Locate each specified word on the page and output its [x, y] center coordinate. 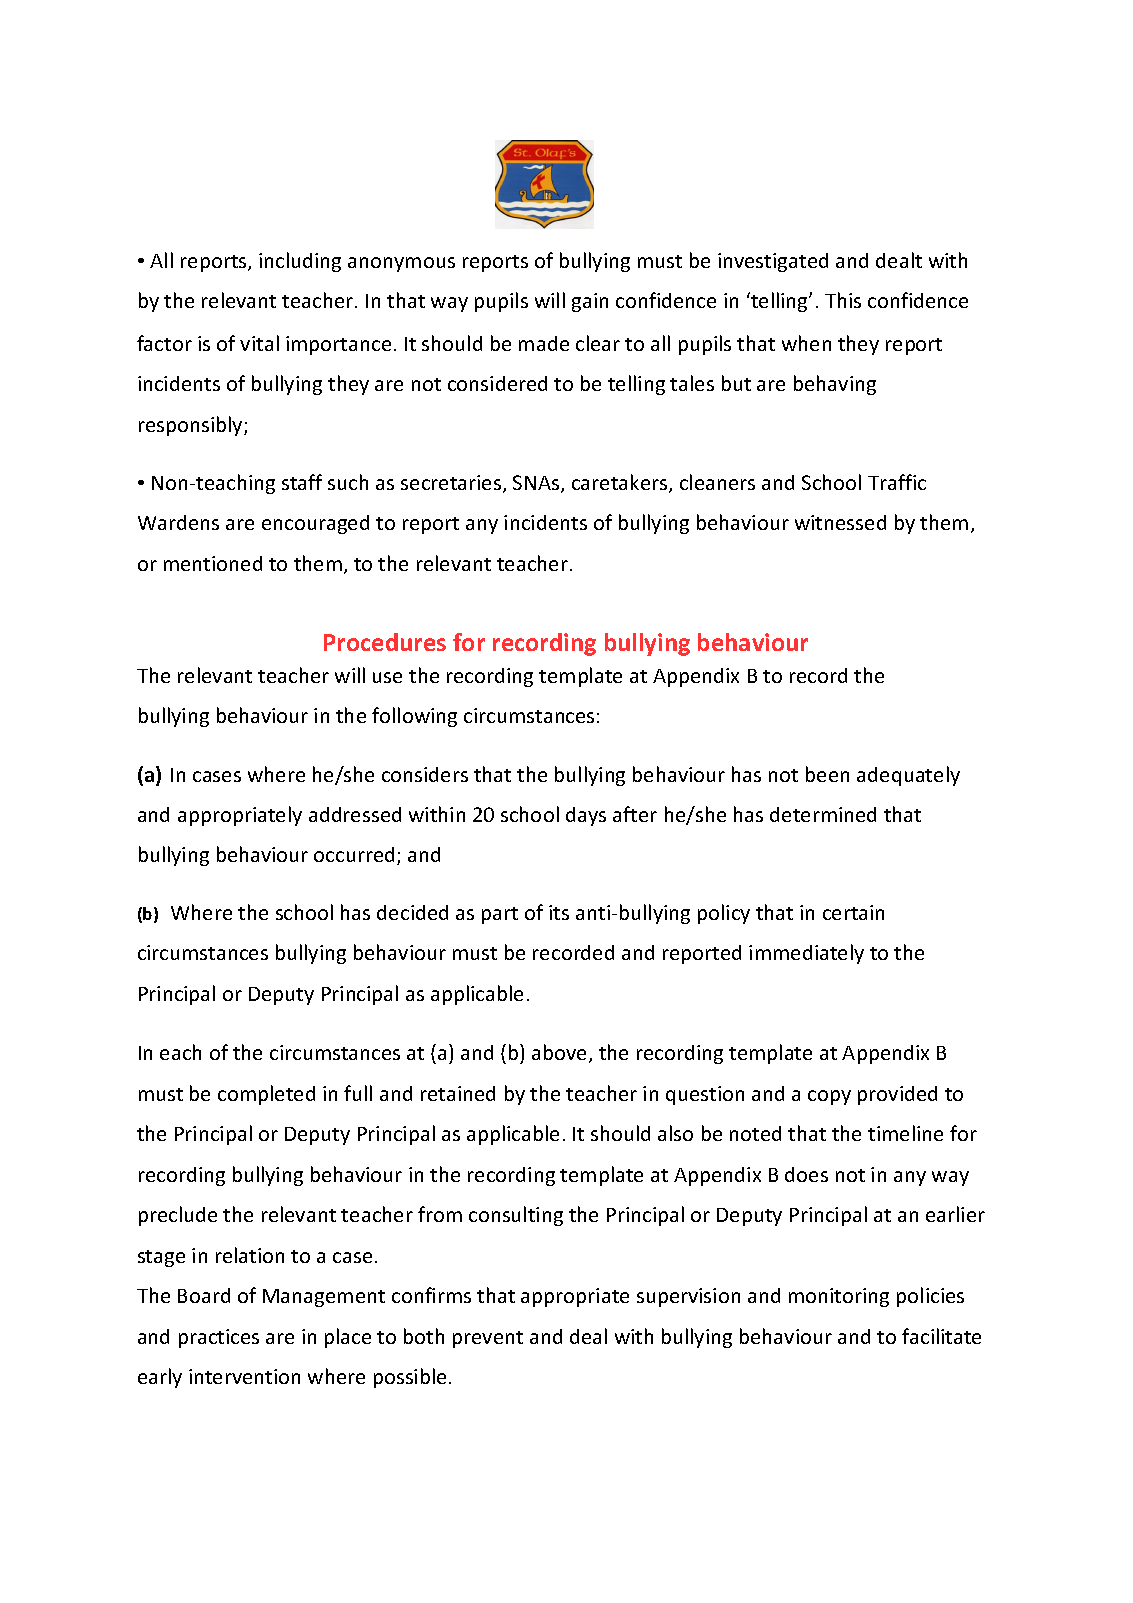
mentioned [213, 563]
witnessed [840, 522]
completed [266, 1095]
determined [823, 814]
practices [219, 1338]
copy [829, 1097]
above [561, 1053]
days [586, 816]
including [300, 262]
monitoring [839, 1297]
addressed [355, 814]
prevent [488, 1339]
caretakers [621, 483]
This [843, 300]
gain [590, 302]
